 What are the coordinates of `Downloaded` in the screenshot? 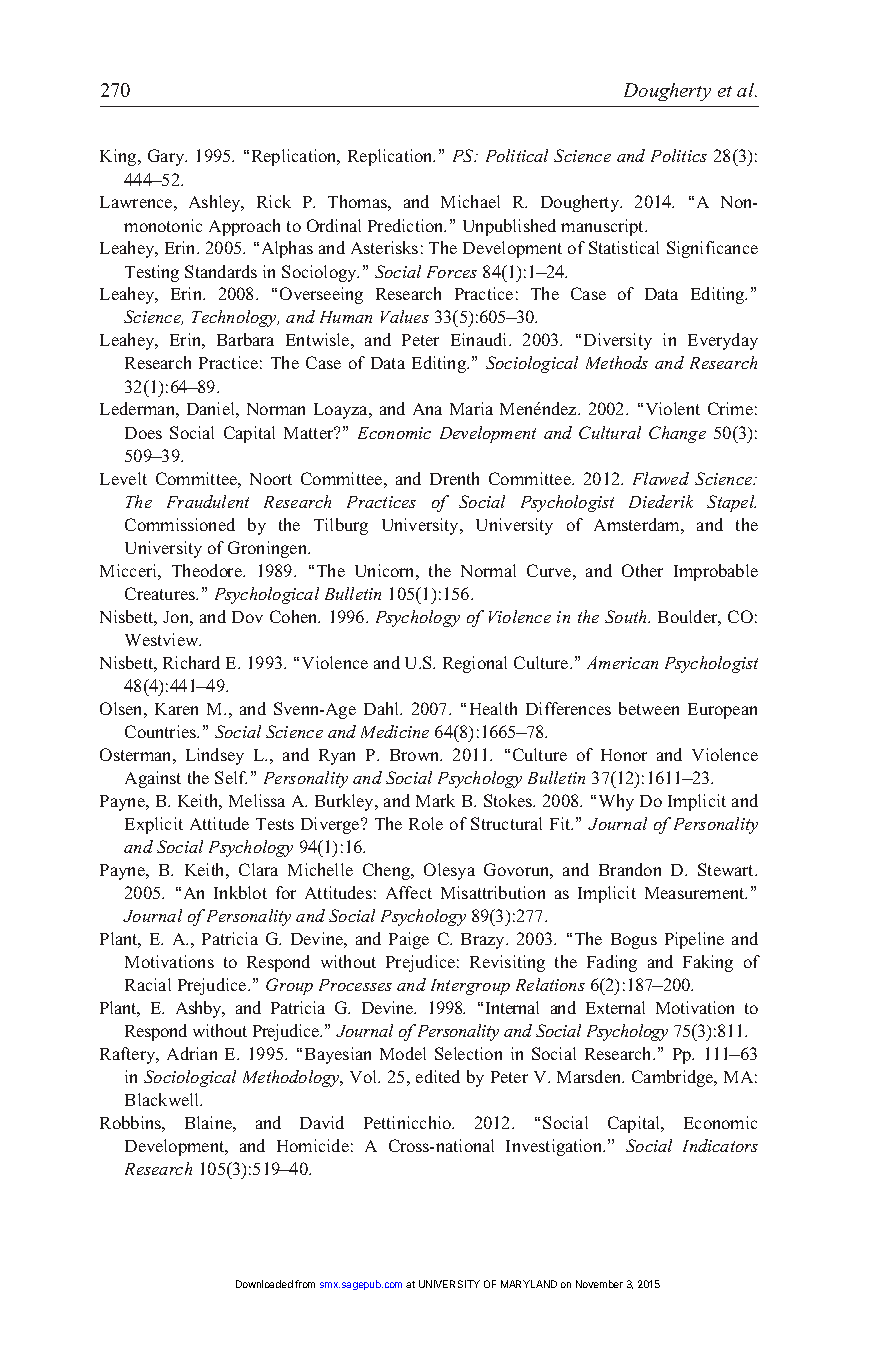 It's located at (264, 1284).
